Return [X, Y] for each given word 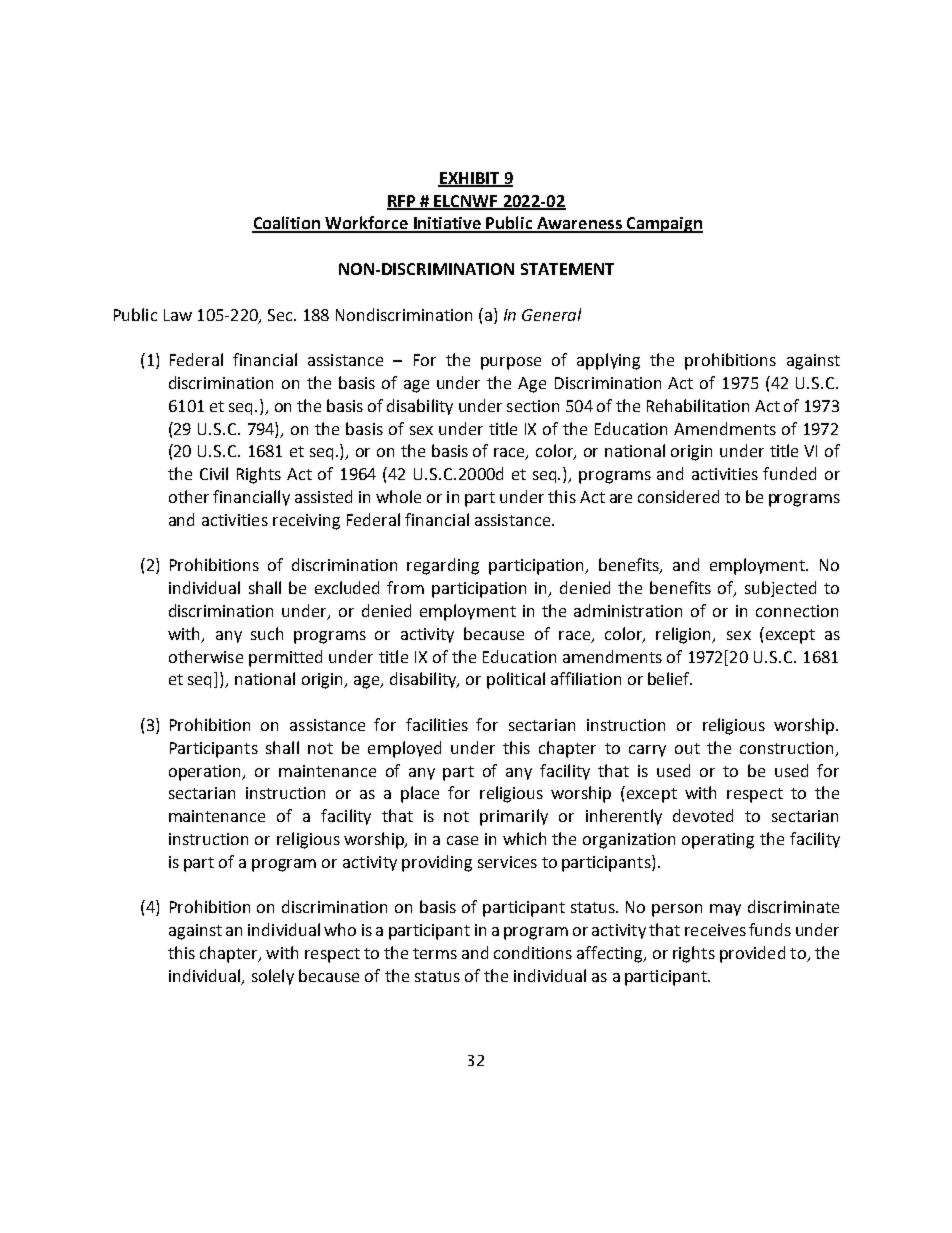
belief [670, 678]
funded [789, 473]
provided [752, 954]
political [516, 680]
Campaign [664, 225]
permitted [285, 658]
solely [273, 977]
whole [398, 496]
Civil [214, 473]
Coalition [287, 224]
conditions [533, 952]
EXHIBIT [470, 179]
